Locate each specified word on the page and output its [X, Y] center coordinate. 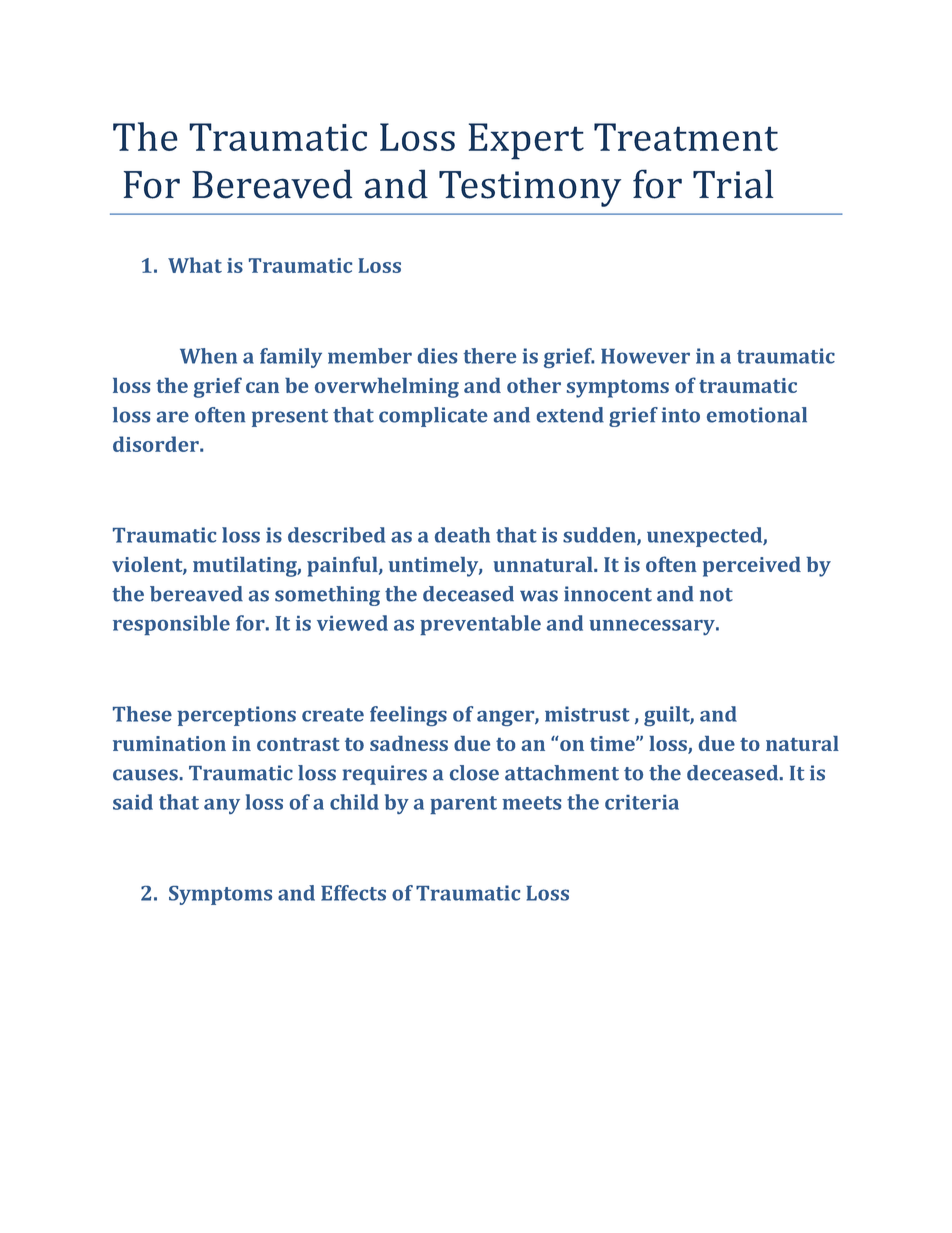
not [716, 595]
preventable [480, 625]
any [222, 806]
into [681, 415]
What [195, 265]
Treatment [686, 137]
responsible [171, 625]
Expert [526, 141]
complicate [433, 417]
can [262, 387]
